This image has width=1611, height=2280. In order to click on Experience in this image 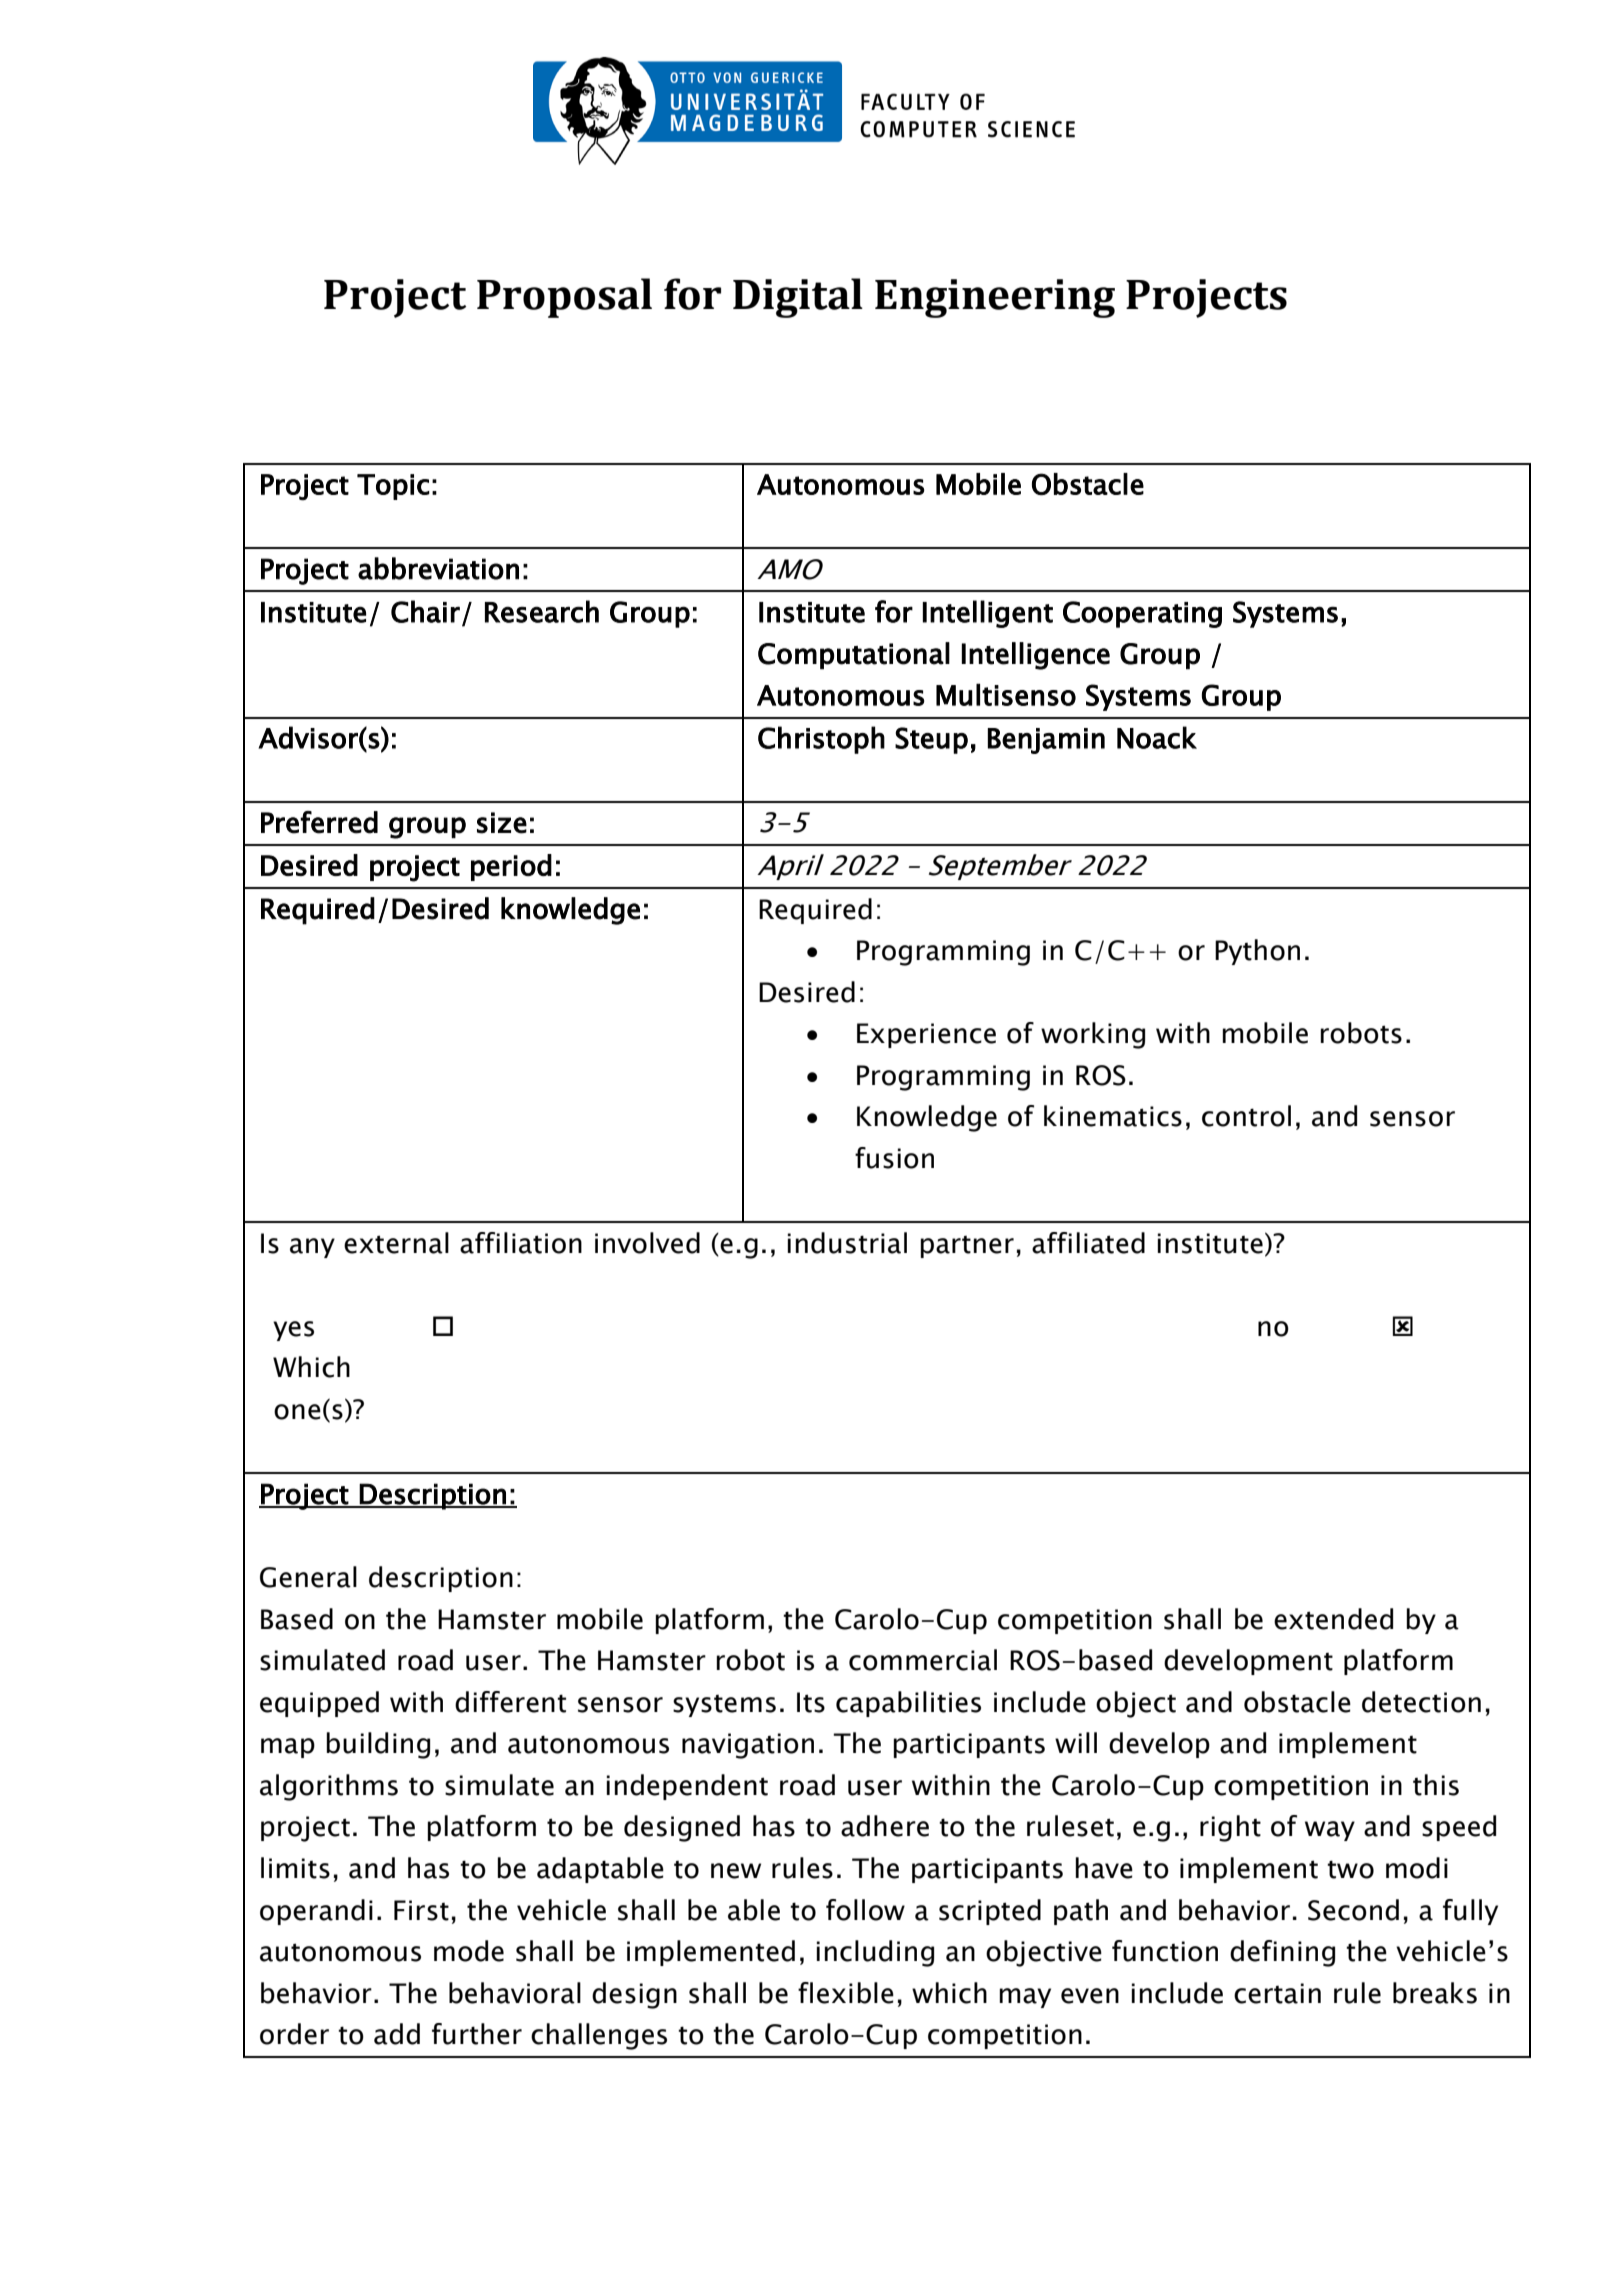, I will do `click(926, 1035)`.
